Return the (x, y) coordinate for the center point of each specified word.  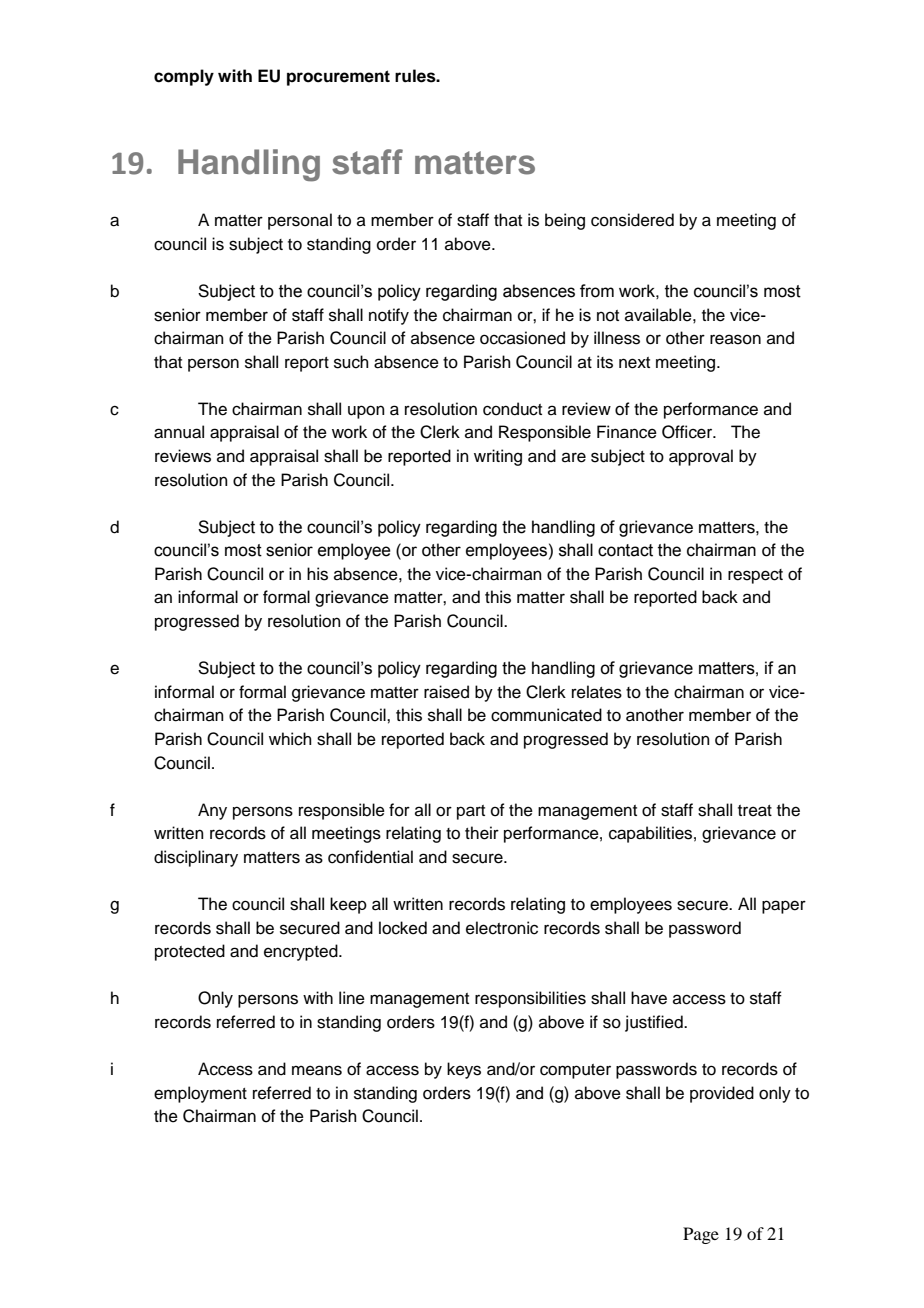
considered (632, 220)
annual (179, 432)
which (290, 739)
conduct (512, 409)
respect (755, 576)
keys (464, 1070)
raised (446, 692)
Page (701, 1235)
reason (735, 339)
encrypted (302, 952)
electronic (502, 928)
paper (784, 907)
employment (200, 1094)
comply (184, 77)
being (565, 221)
